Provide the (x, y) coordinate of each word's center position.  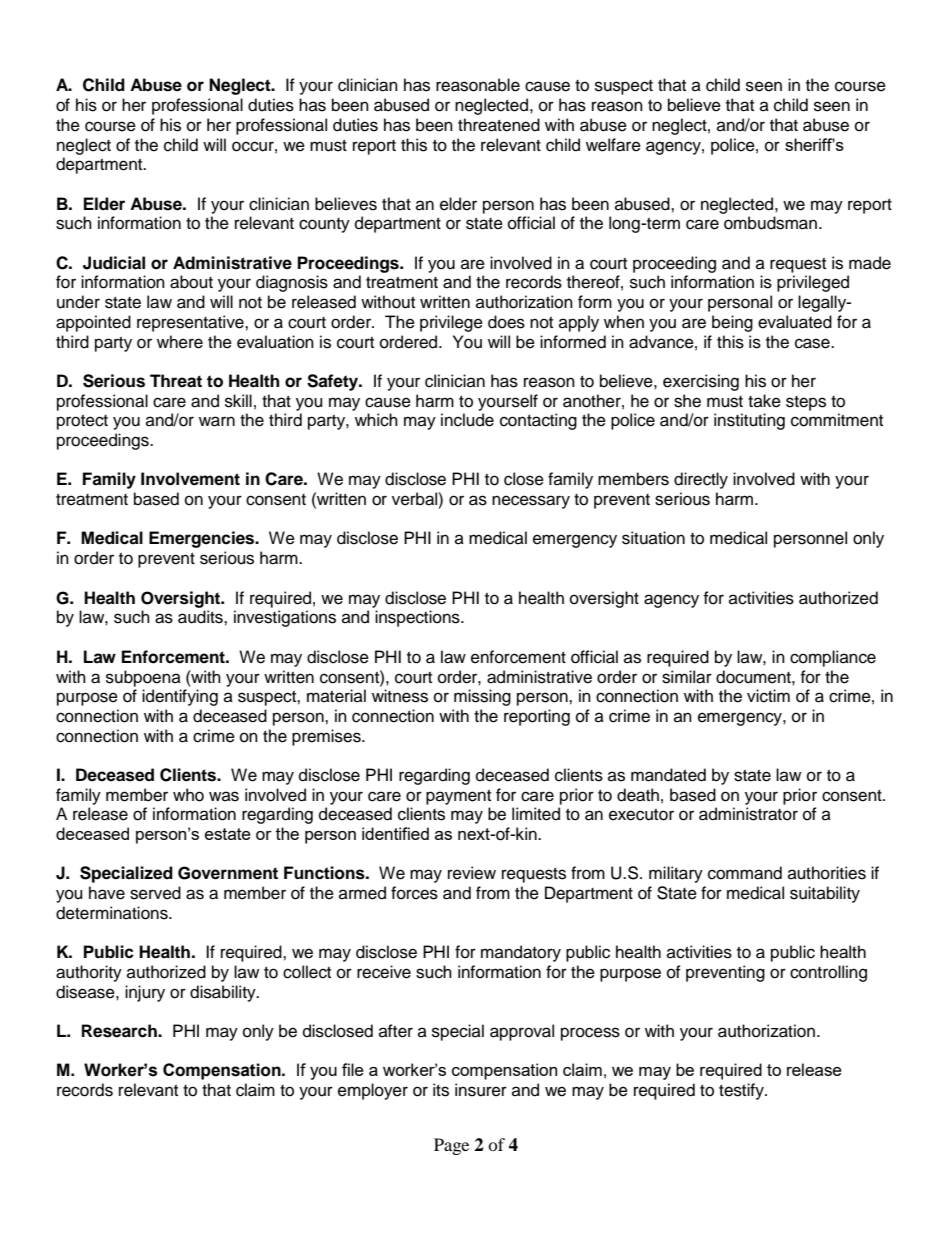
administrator (748, 814)
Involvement (190, 479)
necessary (531, 502)
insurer (481, 1090)
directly (701, 480)
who (188, 795)
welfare (613, 145)
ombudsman (770, 223)
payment (458, 797)
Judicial (114, 263)
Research (120, 1031)
